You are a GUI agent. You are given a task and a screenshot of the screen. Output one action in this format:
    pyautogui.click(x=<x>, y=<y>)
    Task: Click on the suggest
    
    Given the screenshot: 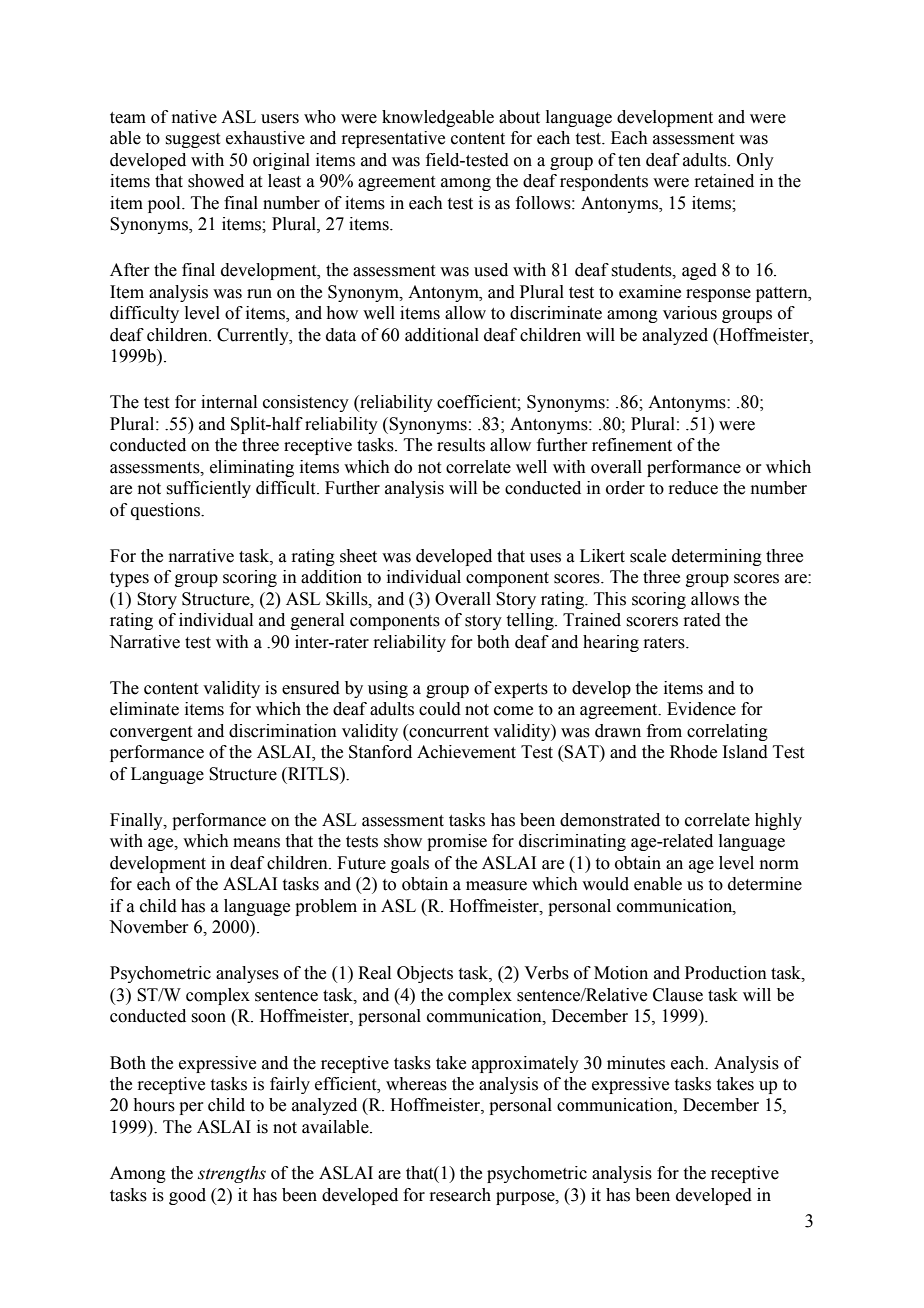 What is the action you would take?
    pyautogui.click(x=192, y=140)
